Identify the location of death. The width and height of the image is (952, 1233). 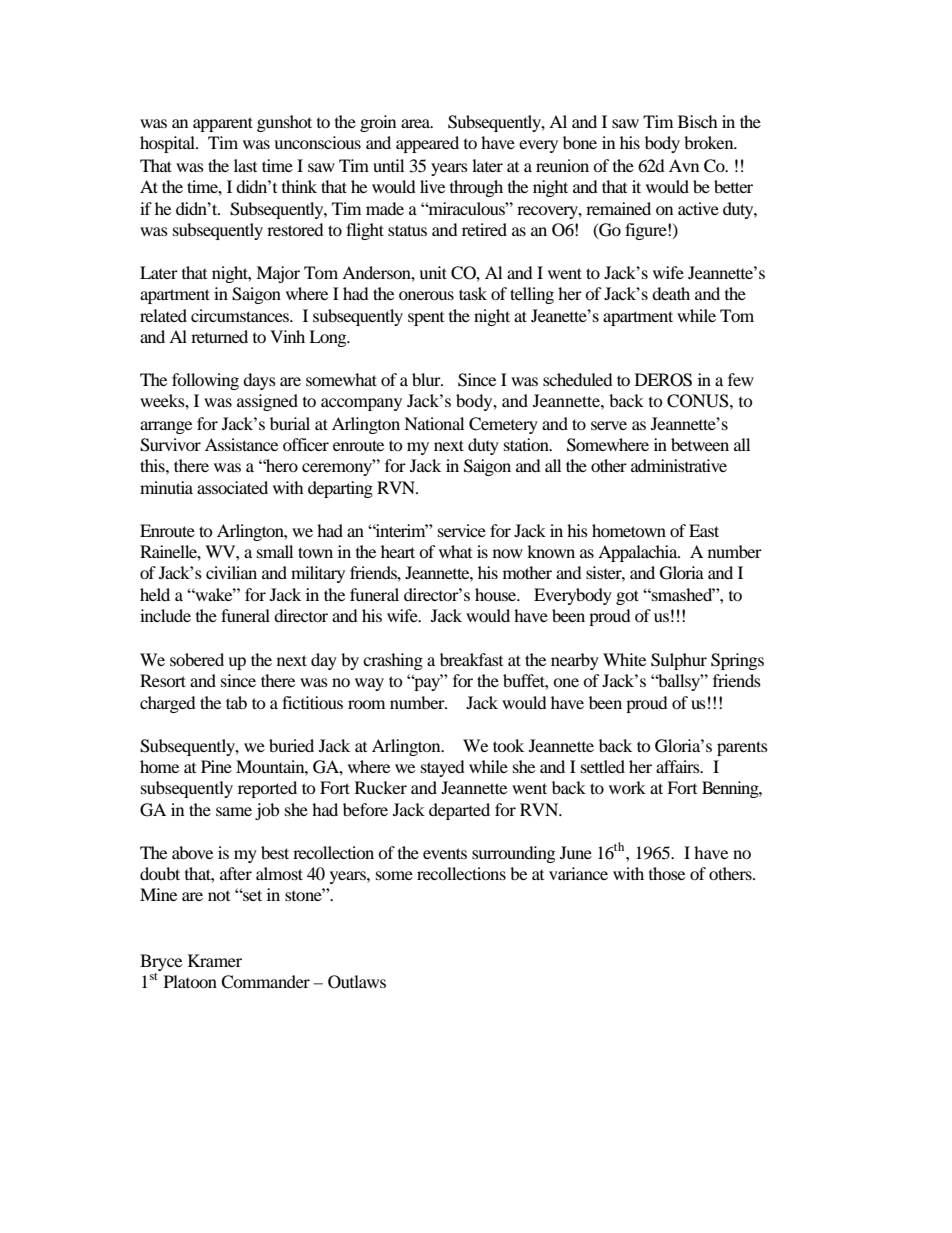
(671, 293).
